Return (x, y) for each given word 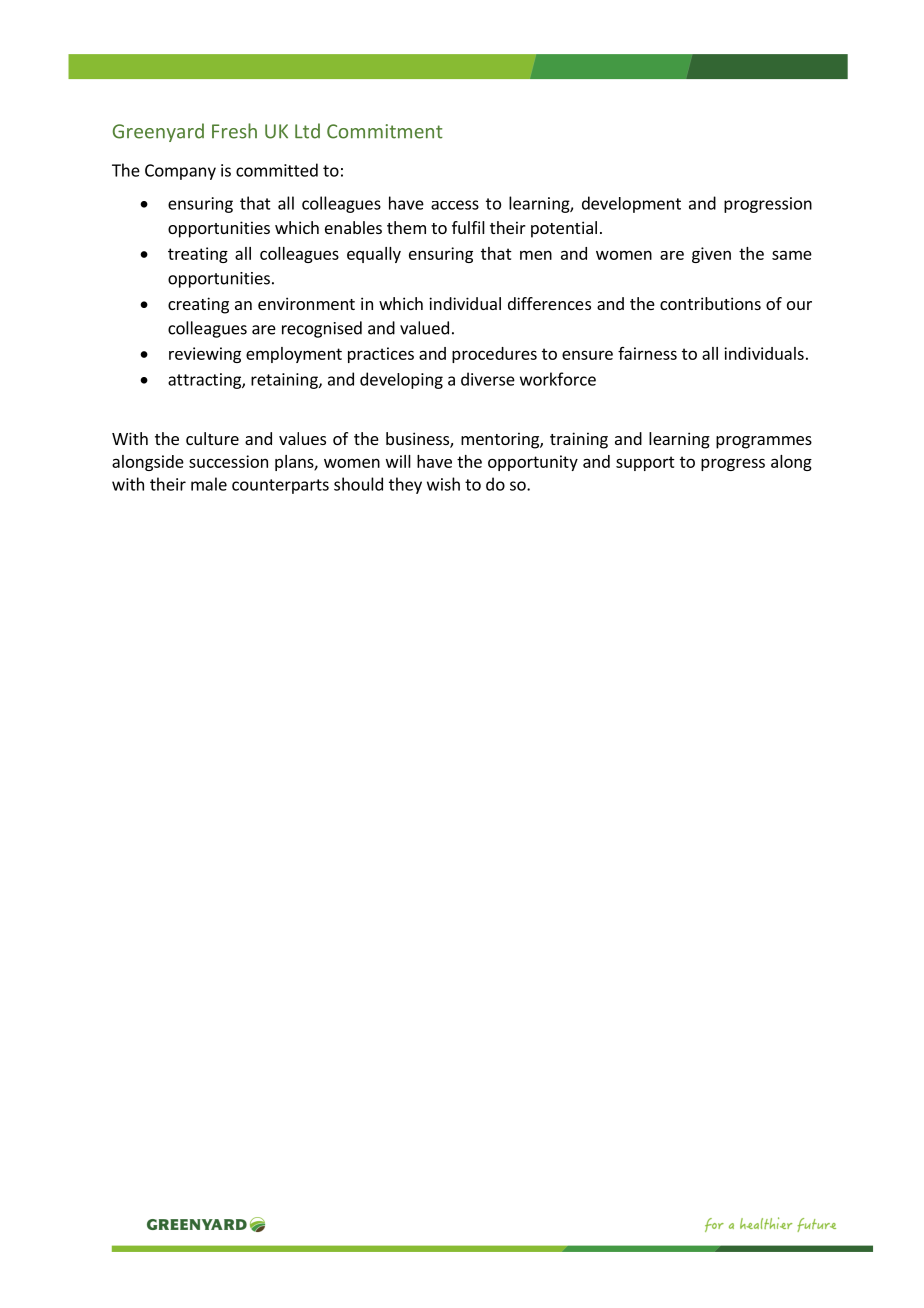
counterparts (280, 486)
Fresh (234, 131)
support (645, 463)
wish (443, 484)
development (631, 204)
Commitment (385, 131)
